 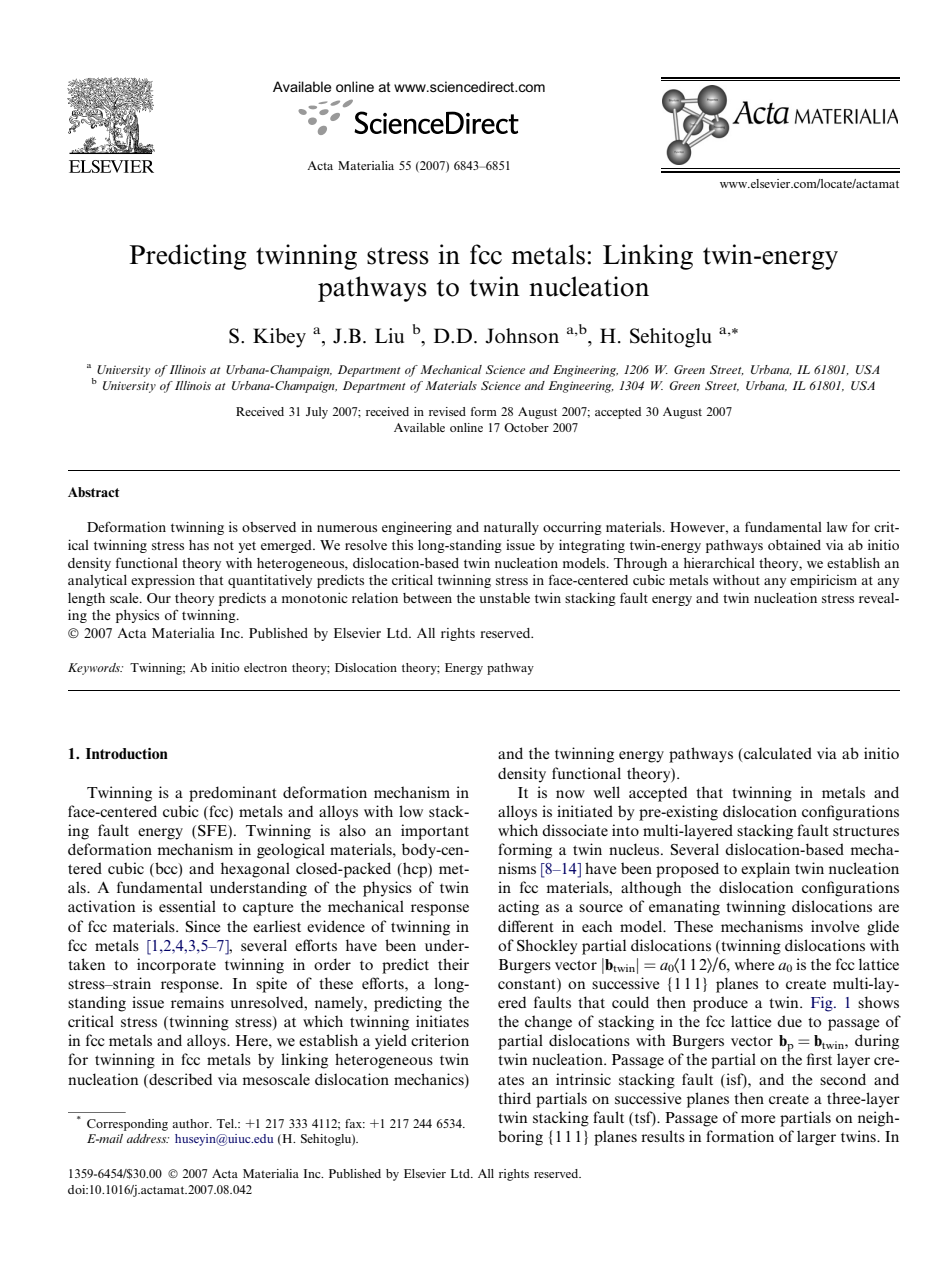 I want to click on author, so click(x=191, y=1123).
